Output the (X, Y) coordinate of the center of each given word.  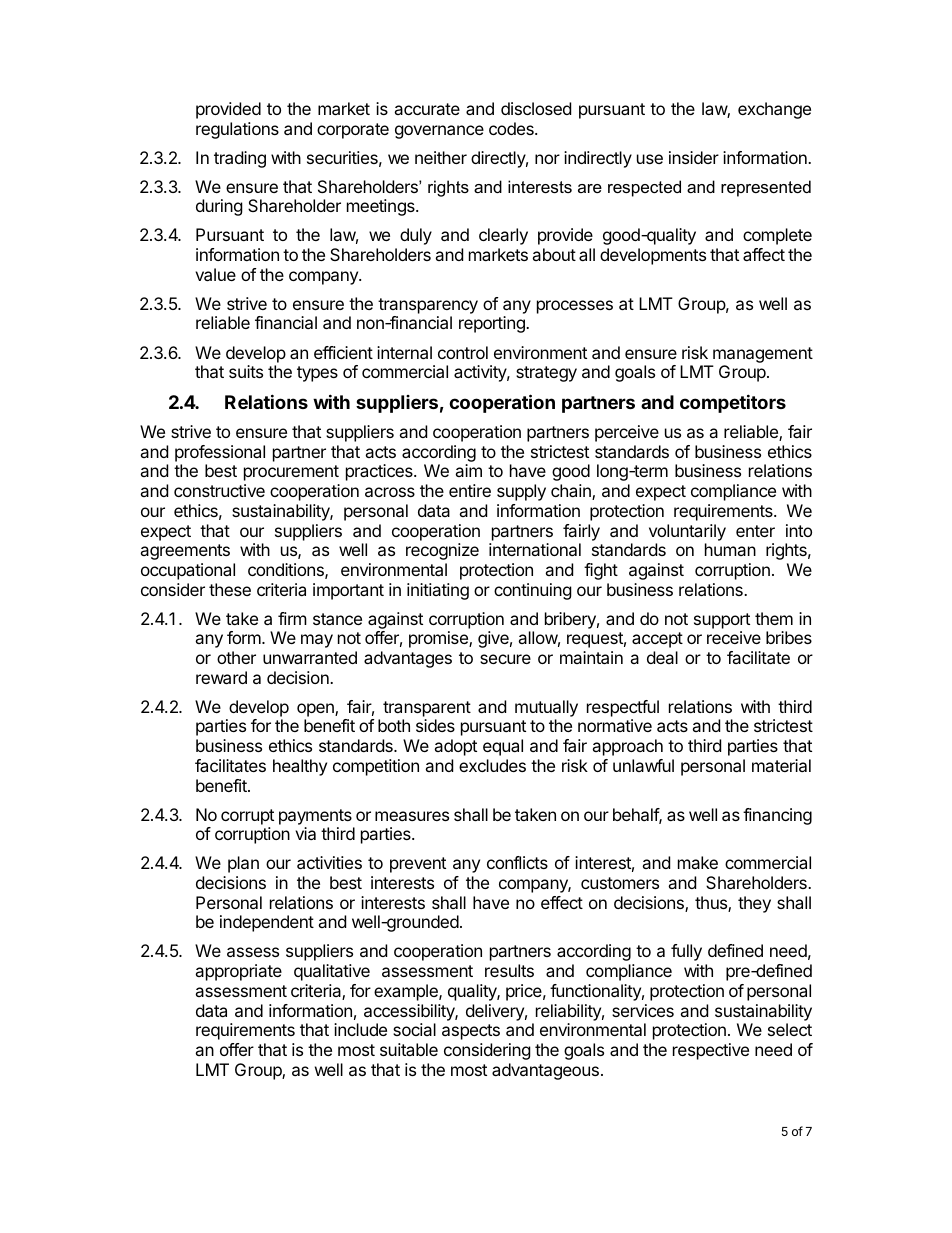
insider (694, 157)
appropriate (238, 972)
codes (512, 128)
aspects (471, 1032)
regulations (237, 130)
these (230, 589)
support (722, 621)
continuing (533, 591)
